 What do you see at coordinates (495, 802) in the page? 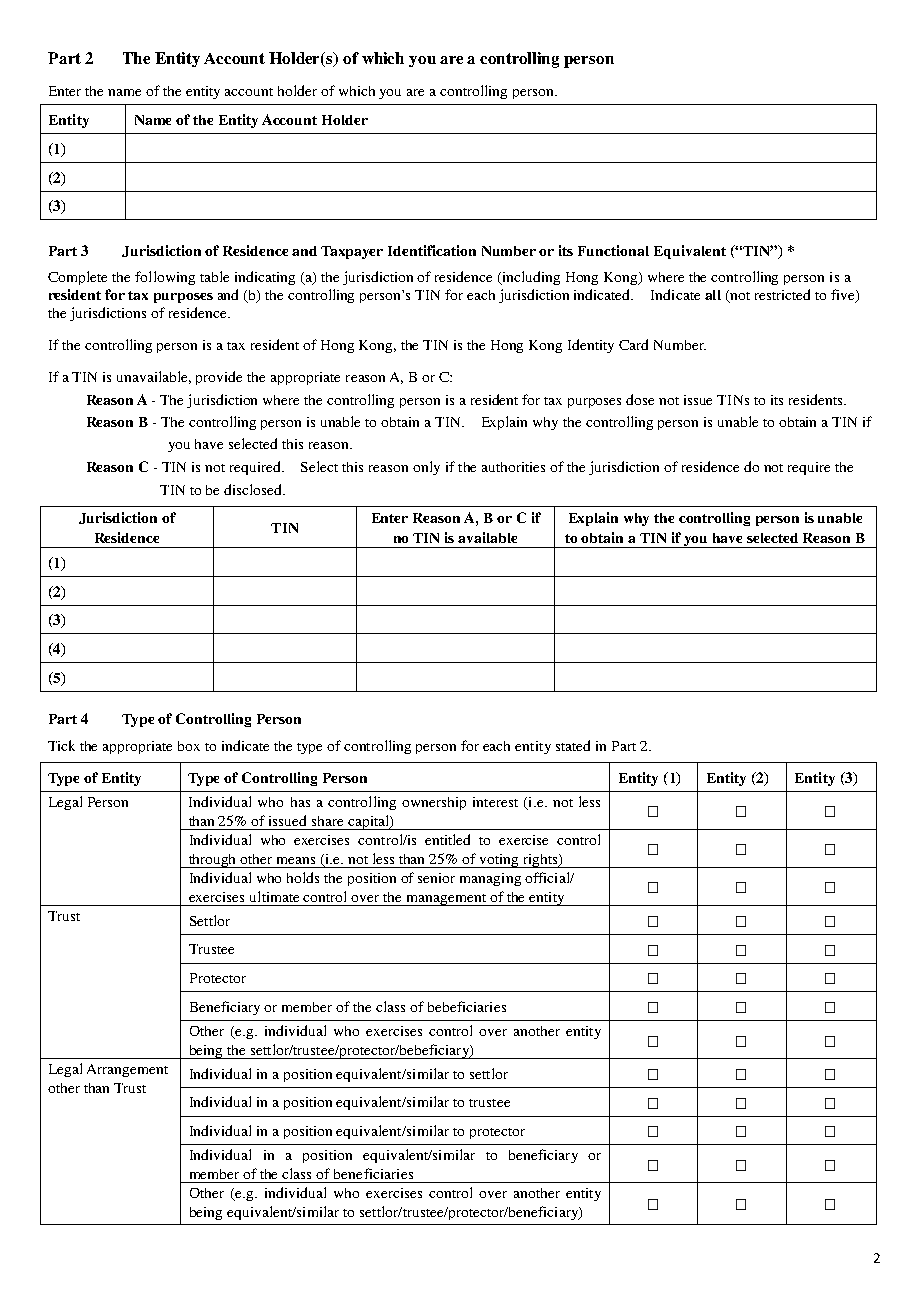
I see `interest` at bounding box center [495, 802].
